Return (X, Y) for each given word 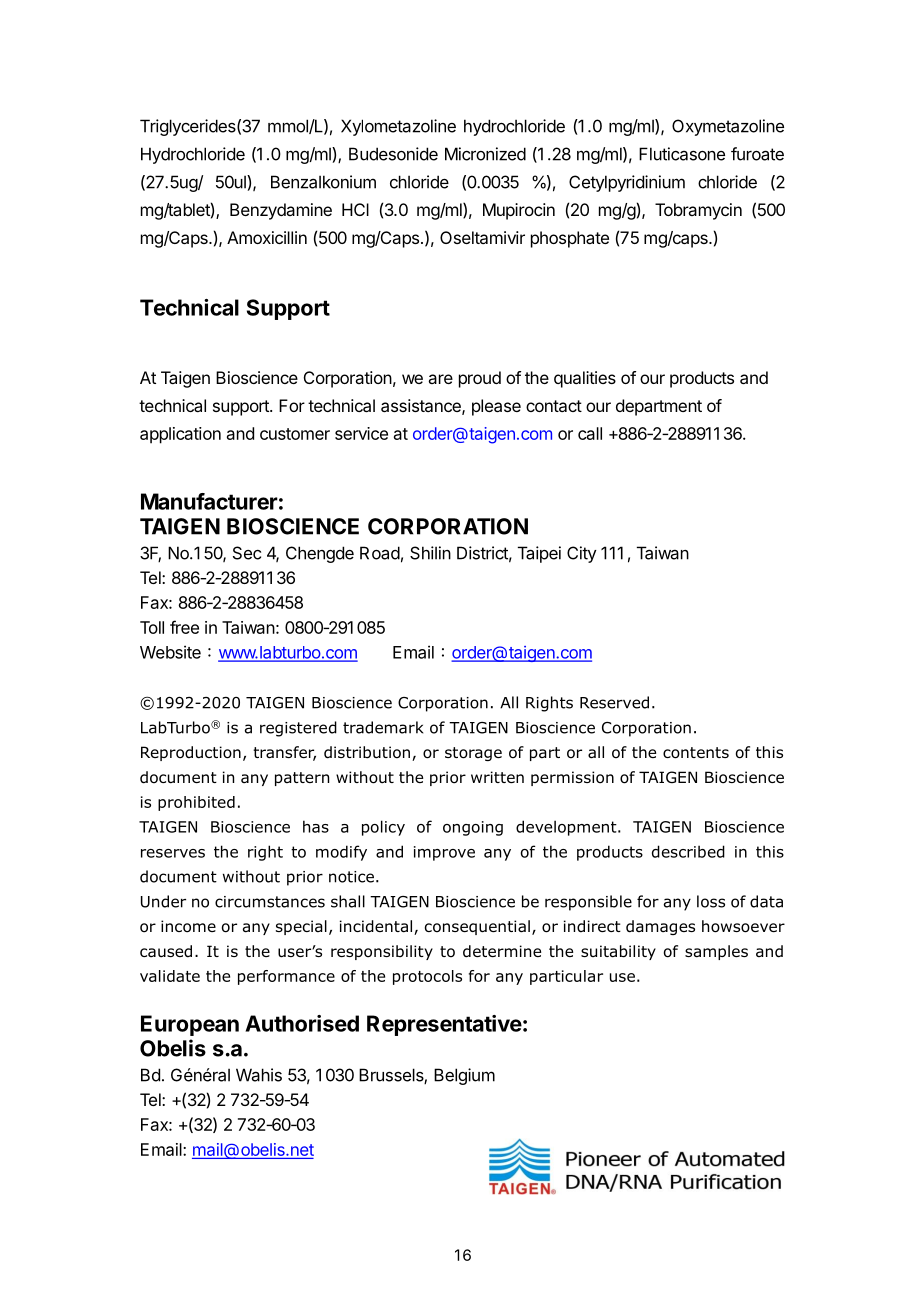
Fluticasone (682, 154)
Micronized (485, 154)
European (190, 1025)
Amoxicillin (267, 237)
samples (716, 952)
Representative (444, 1025)
